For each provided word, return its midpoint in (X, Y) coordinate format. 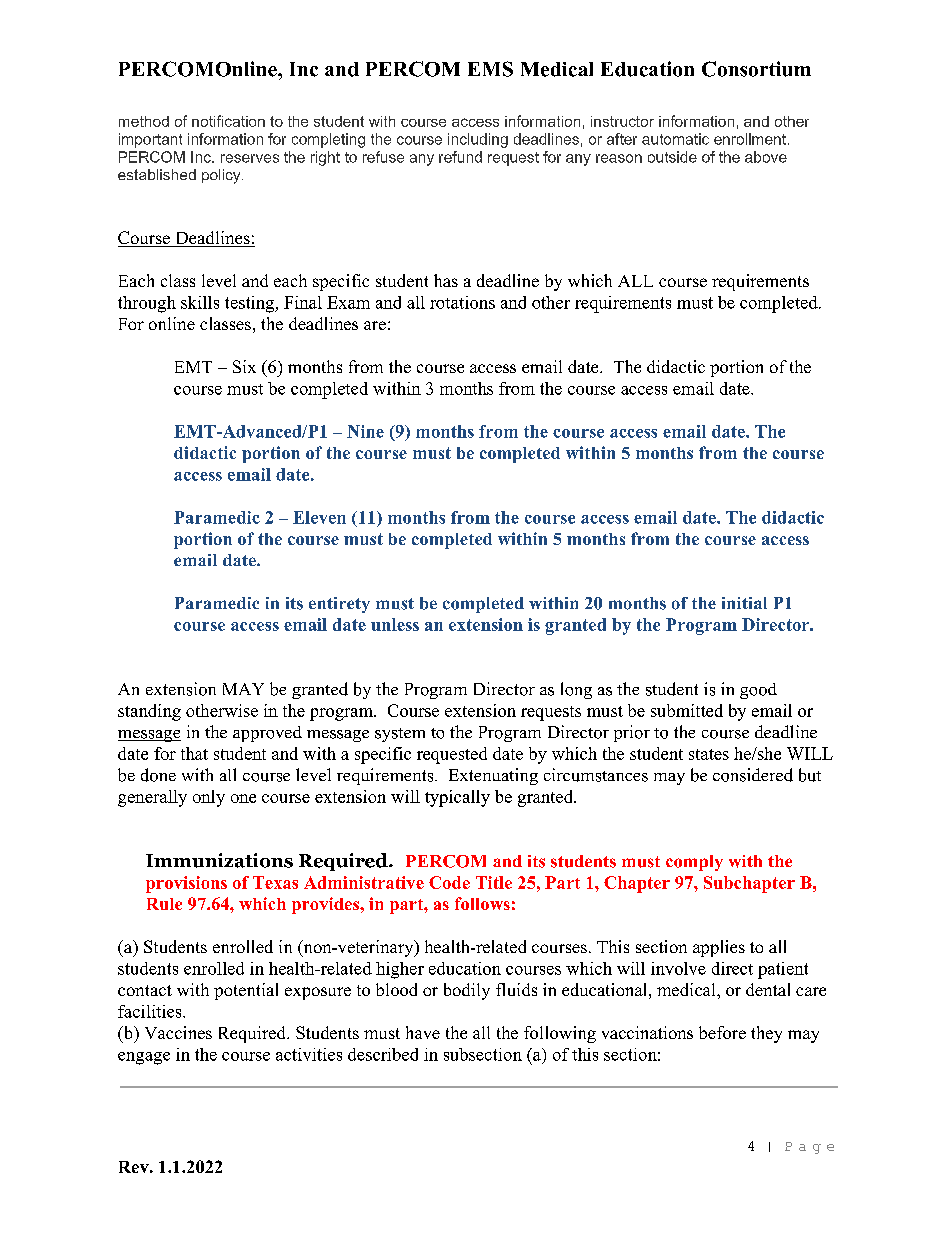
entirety (339, 605)
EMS (490, 69)
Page (809, 1148)
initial (744, 603)
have (423, 1032)
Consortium (756, 69)
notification (228, 121)
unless (395, 624)
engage (144, 1058)
